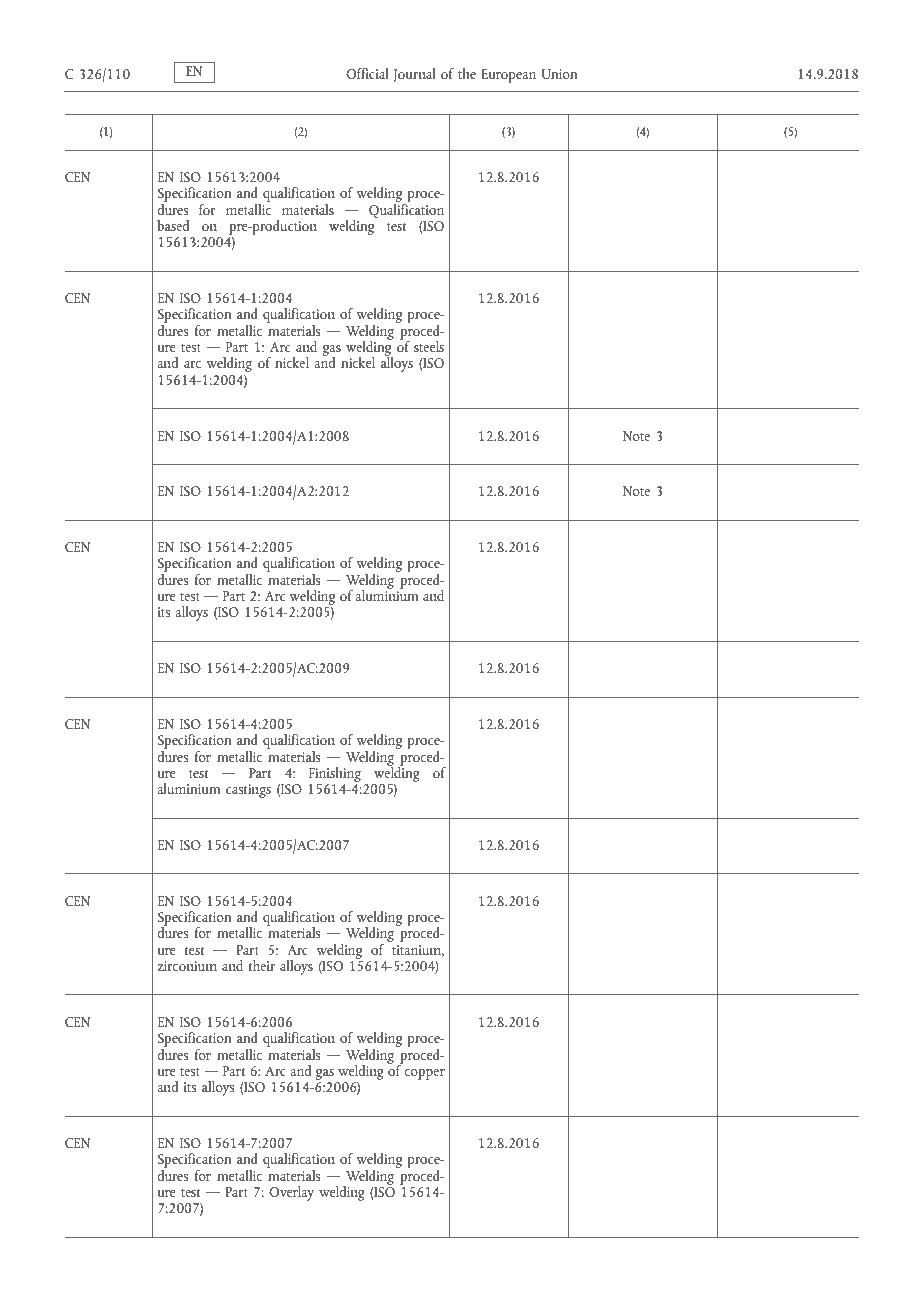 Image resolution: width=924 pixels, height=1308 pixels. I want to click on Union, so click(559, 74).
